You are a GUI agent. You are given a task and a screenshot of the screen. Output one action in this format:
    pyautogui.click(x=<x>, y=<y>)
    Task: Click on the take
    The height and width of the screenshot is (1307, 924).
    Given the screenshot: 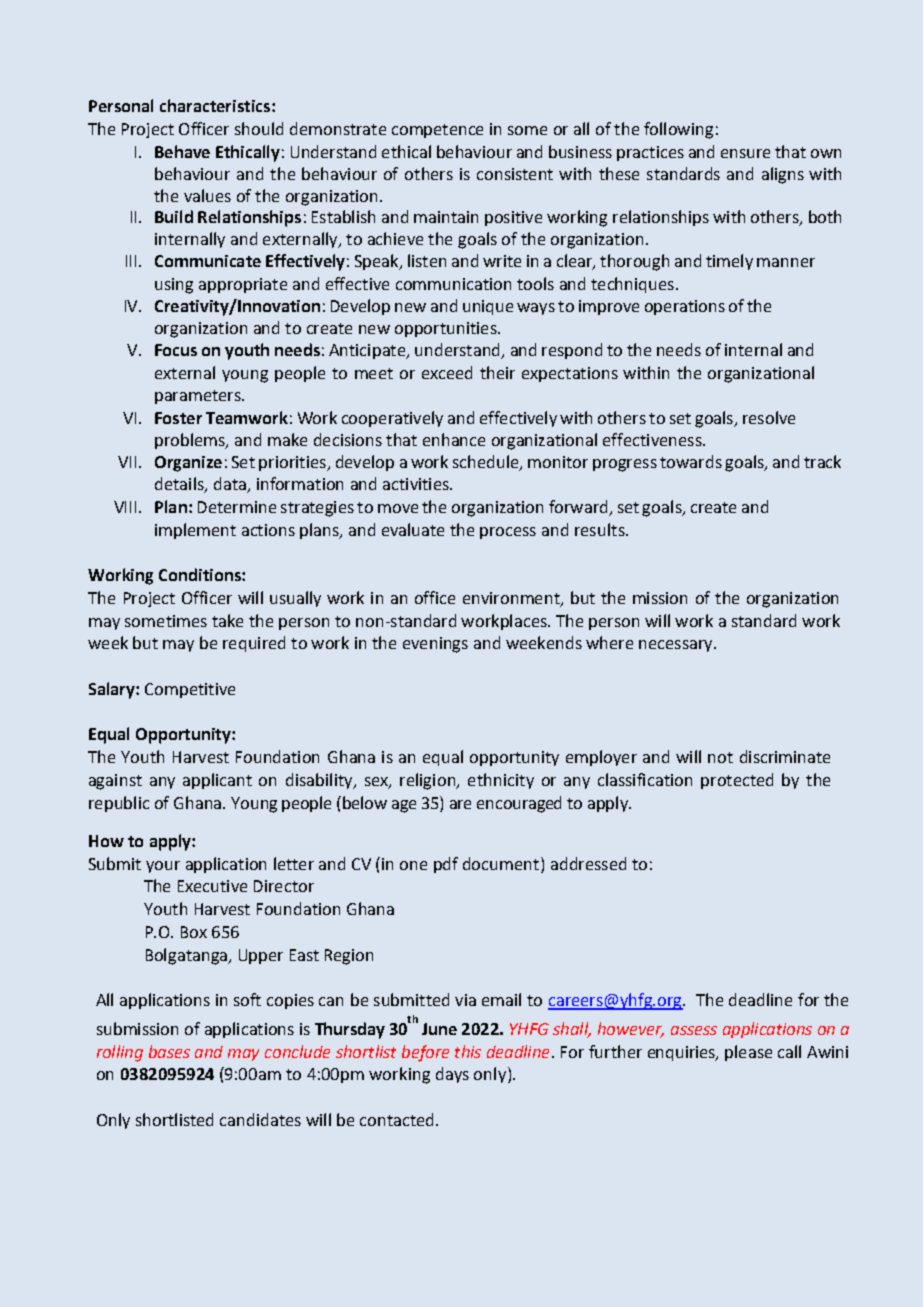 What is the action you would take?
    pyautogui.click(x=227, y=620)
